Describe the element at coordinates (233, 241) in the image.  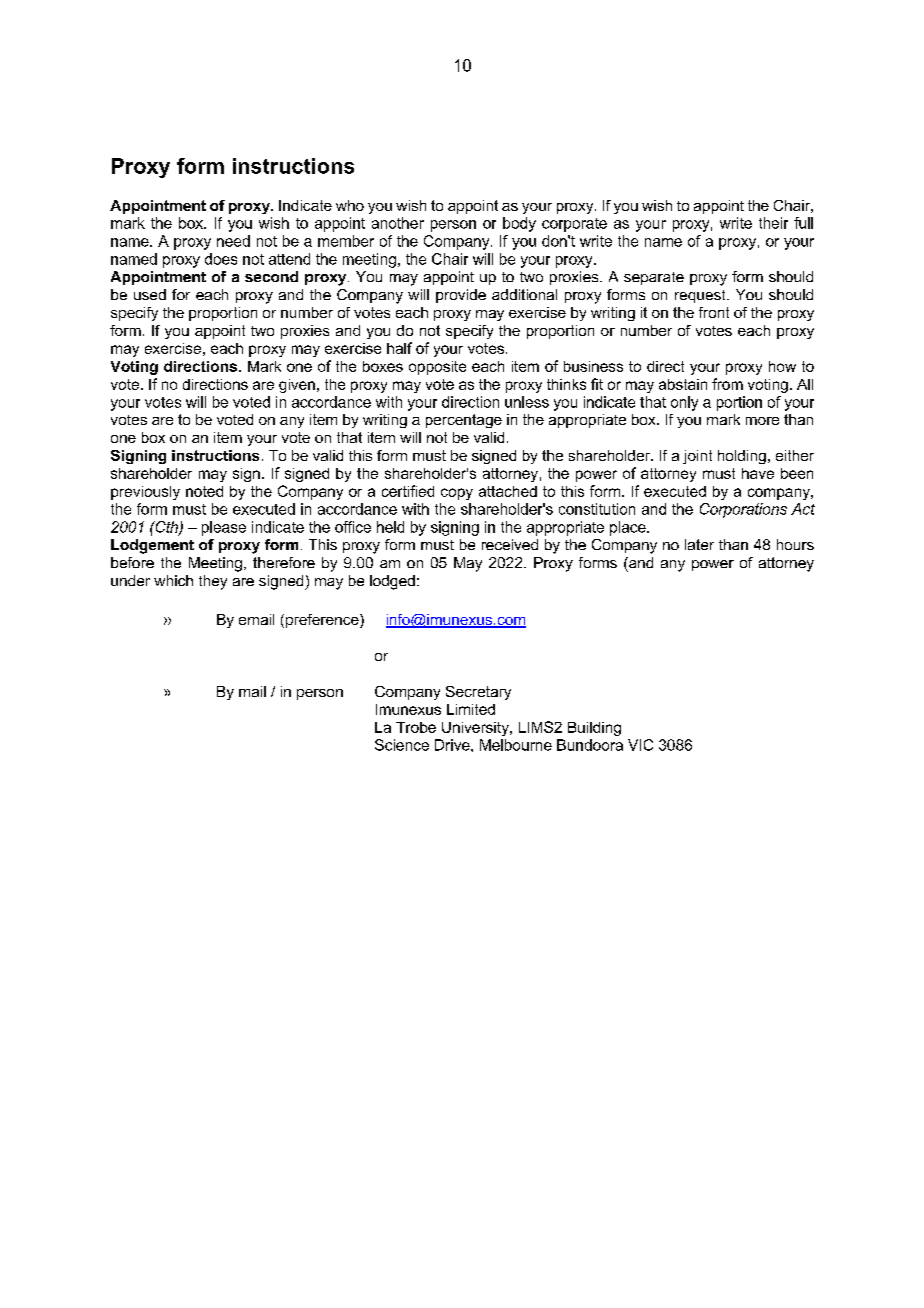
I see `need` at that location.
